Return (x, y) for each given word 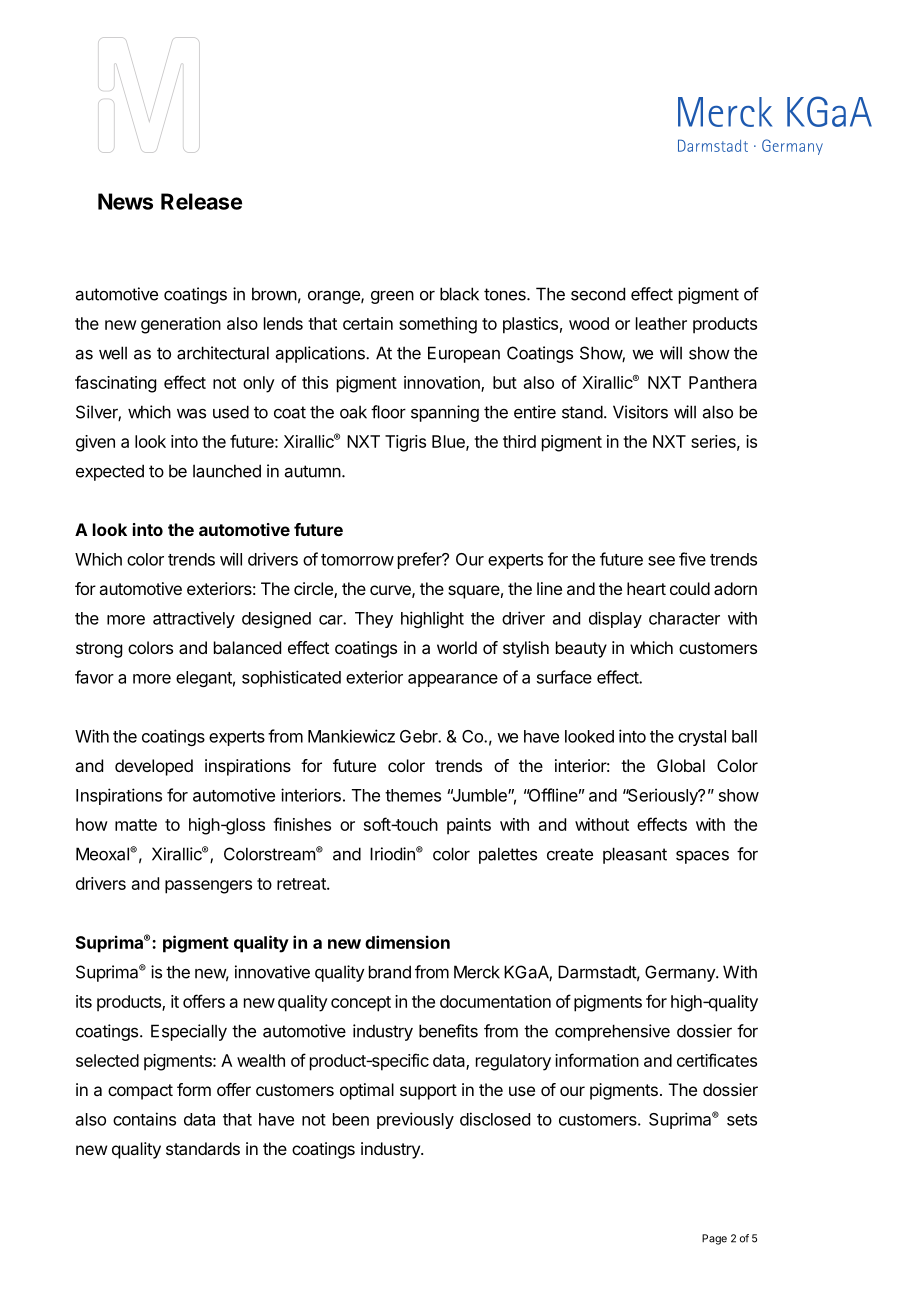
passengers (208, 887)
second (598, 294)
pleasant (635, 855)
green (392, 297)
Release (201, 201)
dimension (407, 942)
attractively (194, 619)
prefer (421, 560)
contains (144, 1119)
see (661, 561)
